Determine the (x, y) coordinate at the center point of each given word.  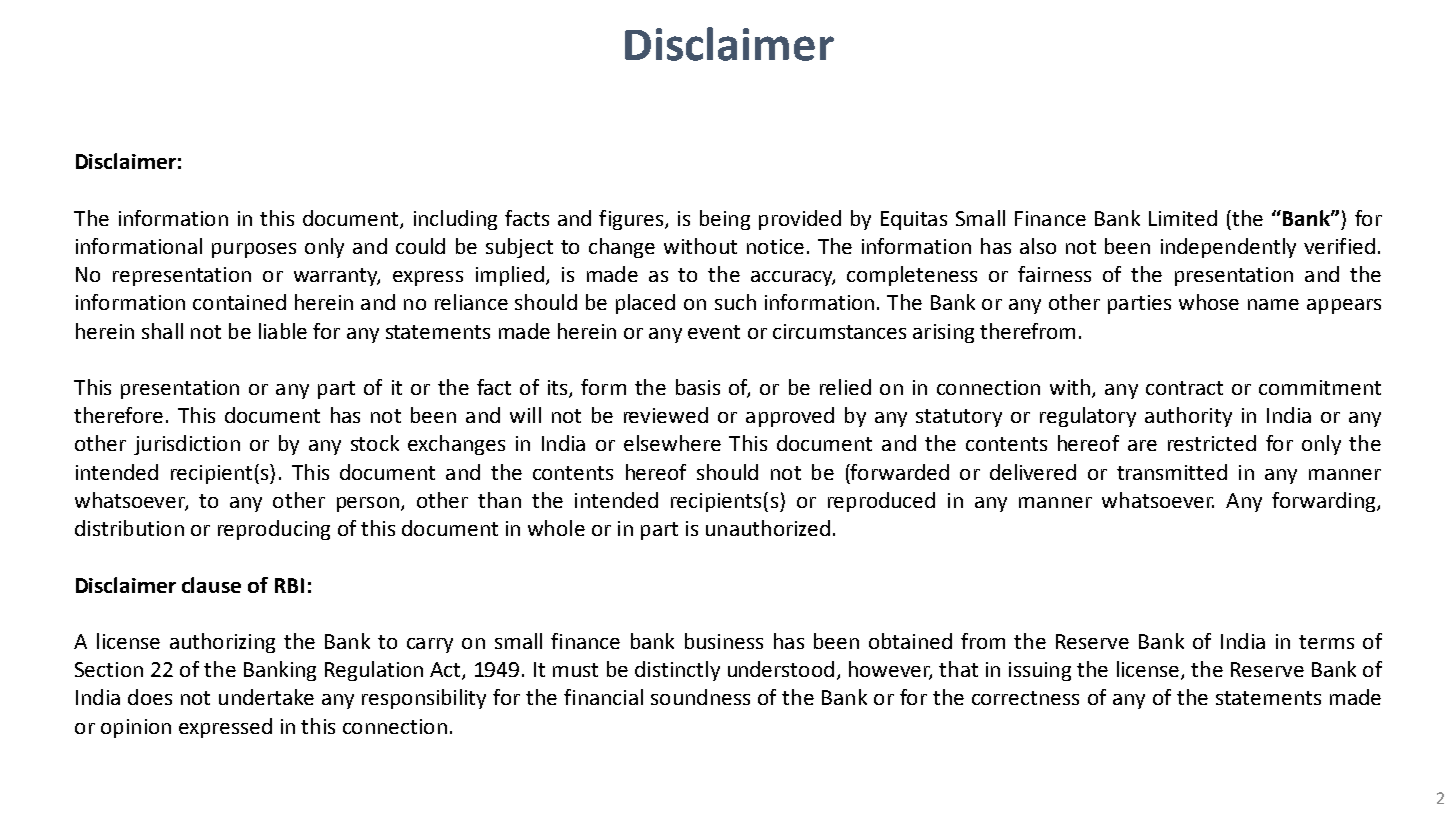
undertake (266, 697)
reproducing (274, 530)
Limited (1183, 218)
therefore (118, 415)
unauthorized (768, 528)
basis (698, 387)
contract (1184, 388)
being (725, 220)
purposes (254, 250)
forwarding (1325, 502)
